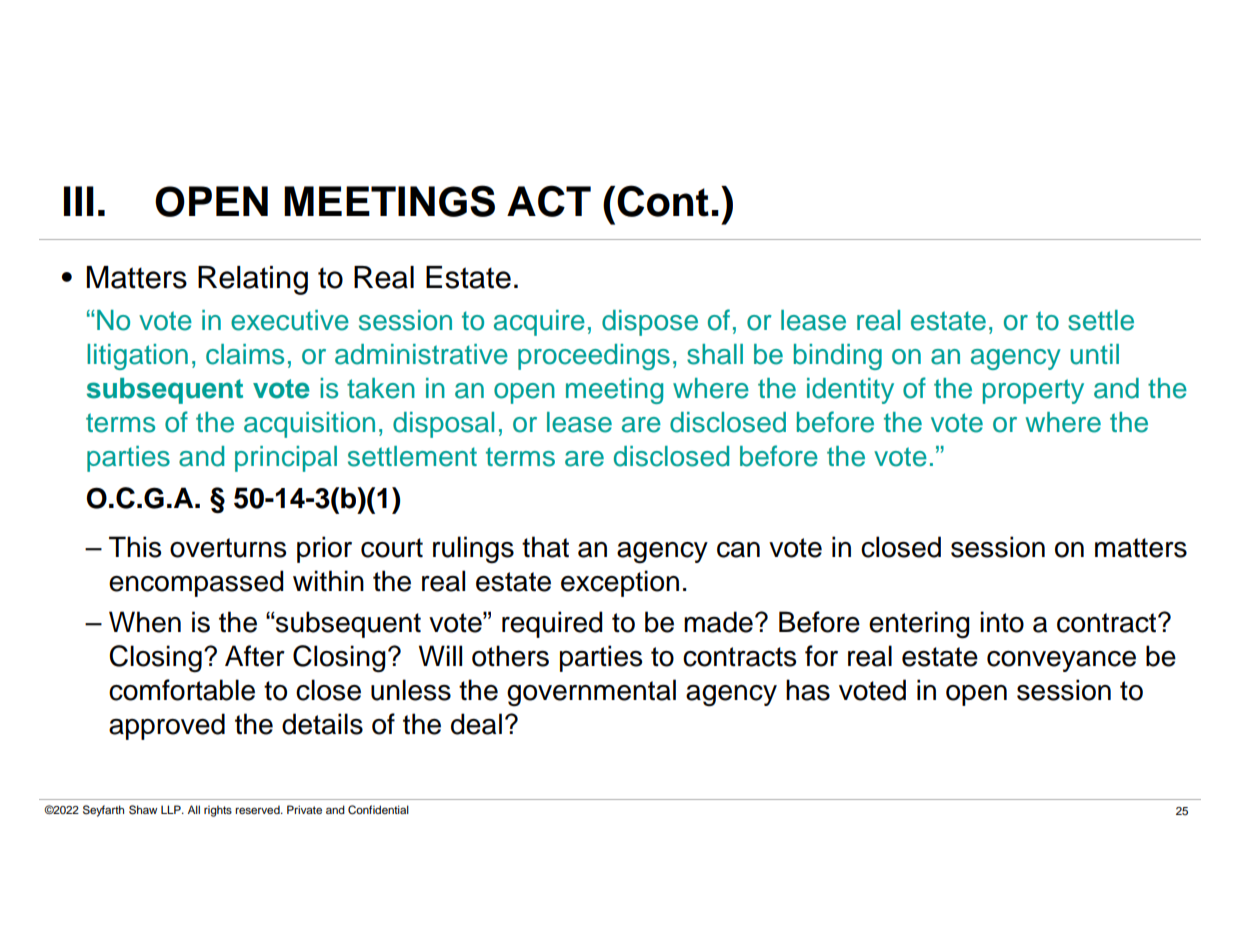 Image resolution: width=1233 pixels, height=952 pixels. What do you see at coordinates (1094, 354) in the image?
I see `until` at bounding box center [1094, 354].
